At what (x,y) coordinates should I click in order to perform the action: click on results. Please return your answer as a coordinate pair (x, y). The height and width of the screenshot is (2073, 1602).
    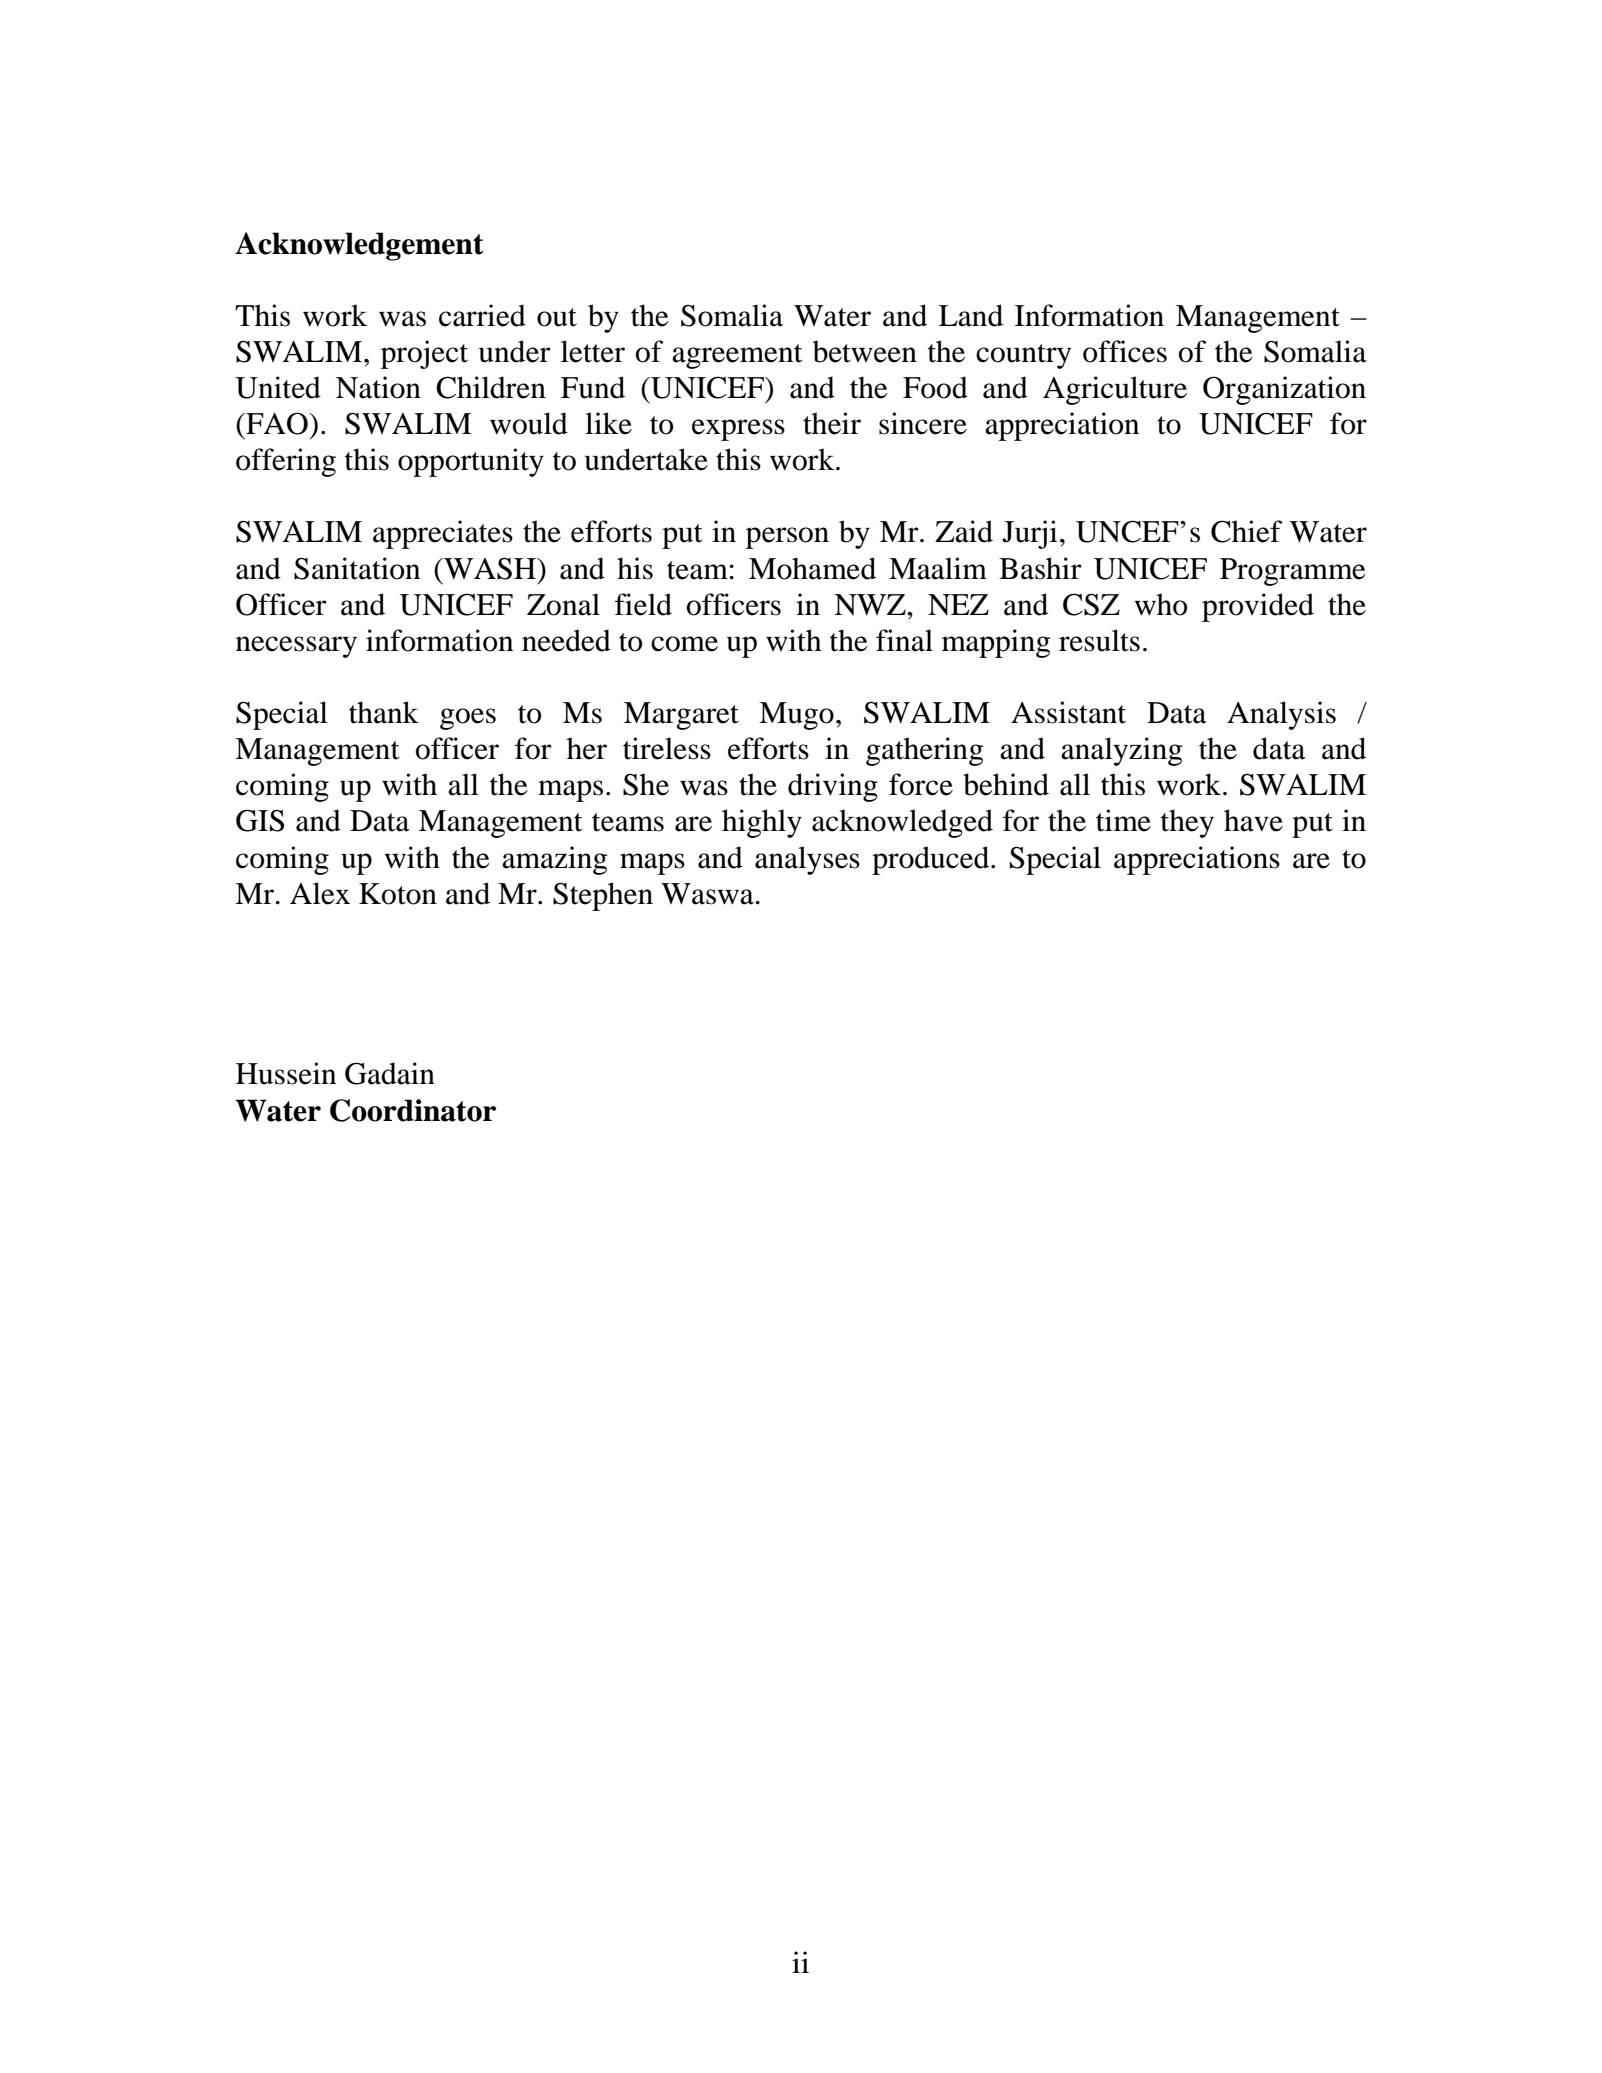
    Looking at the image, I should click on (1099, 640).
